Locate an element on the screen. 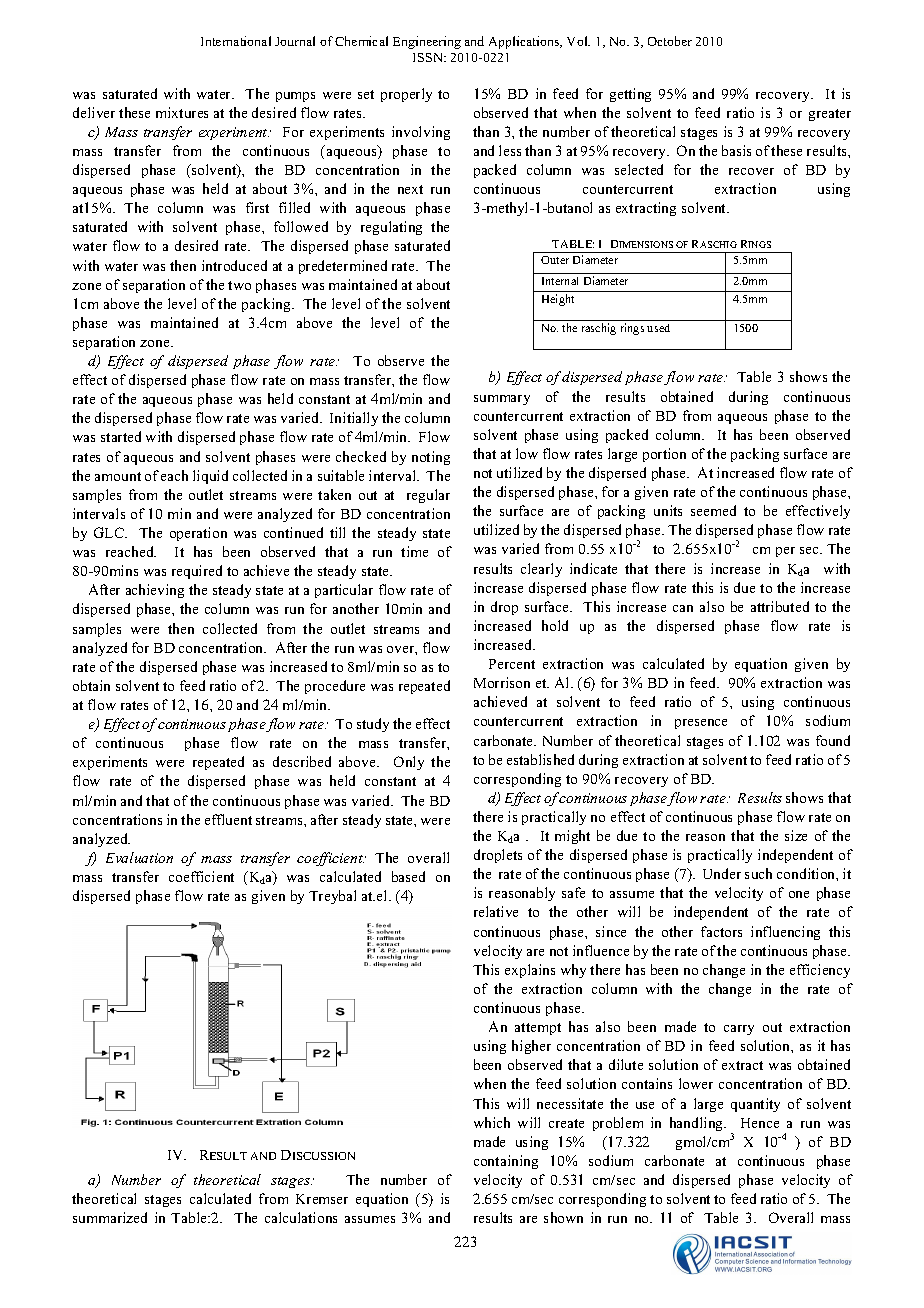 This screenshot has height=1308, width=924. mixtures is located at coordinates (182, 112).
